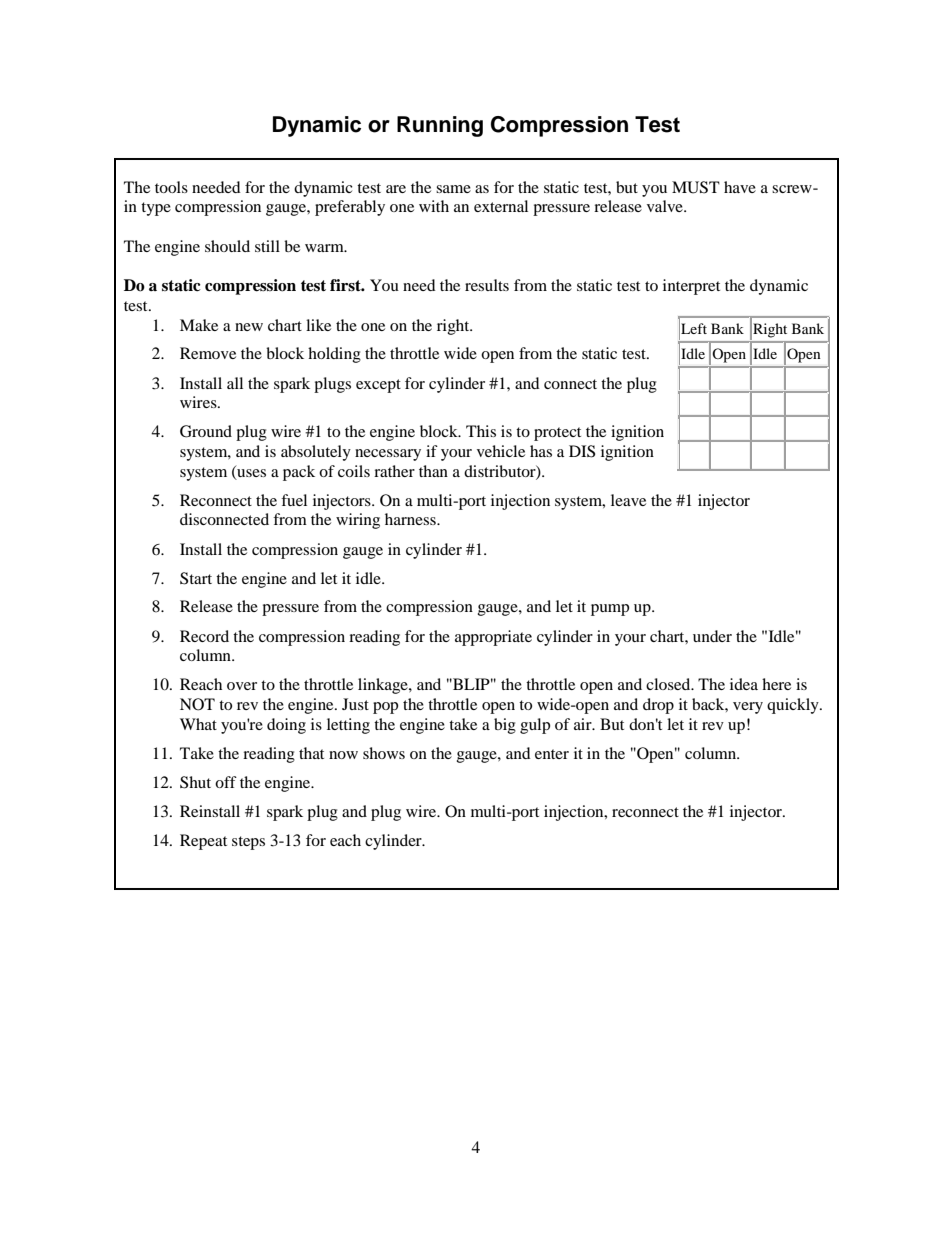  Describe the element at coordinates (481, 431) in the screenshot. I see `This` at that location.
